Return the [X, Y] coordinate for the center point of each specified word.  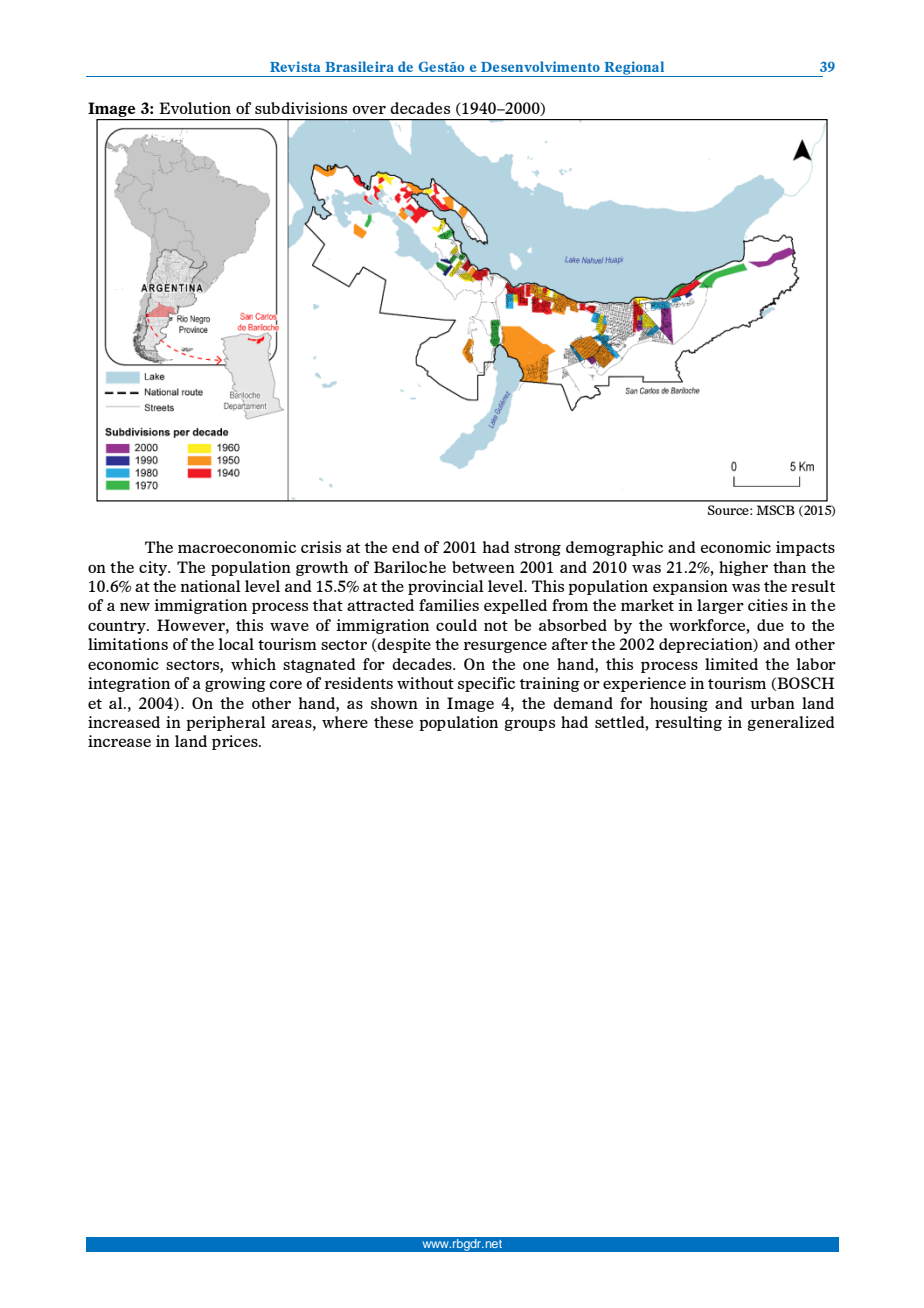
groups [530, 725]
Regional [634, 69]
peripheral [226, 723]
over [369, 109]
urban [773, 703]
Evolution [195, 108]
